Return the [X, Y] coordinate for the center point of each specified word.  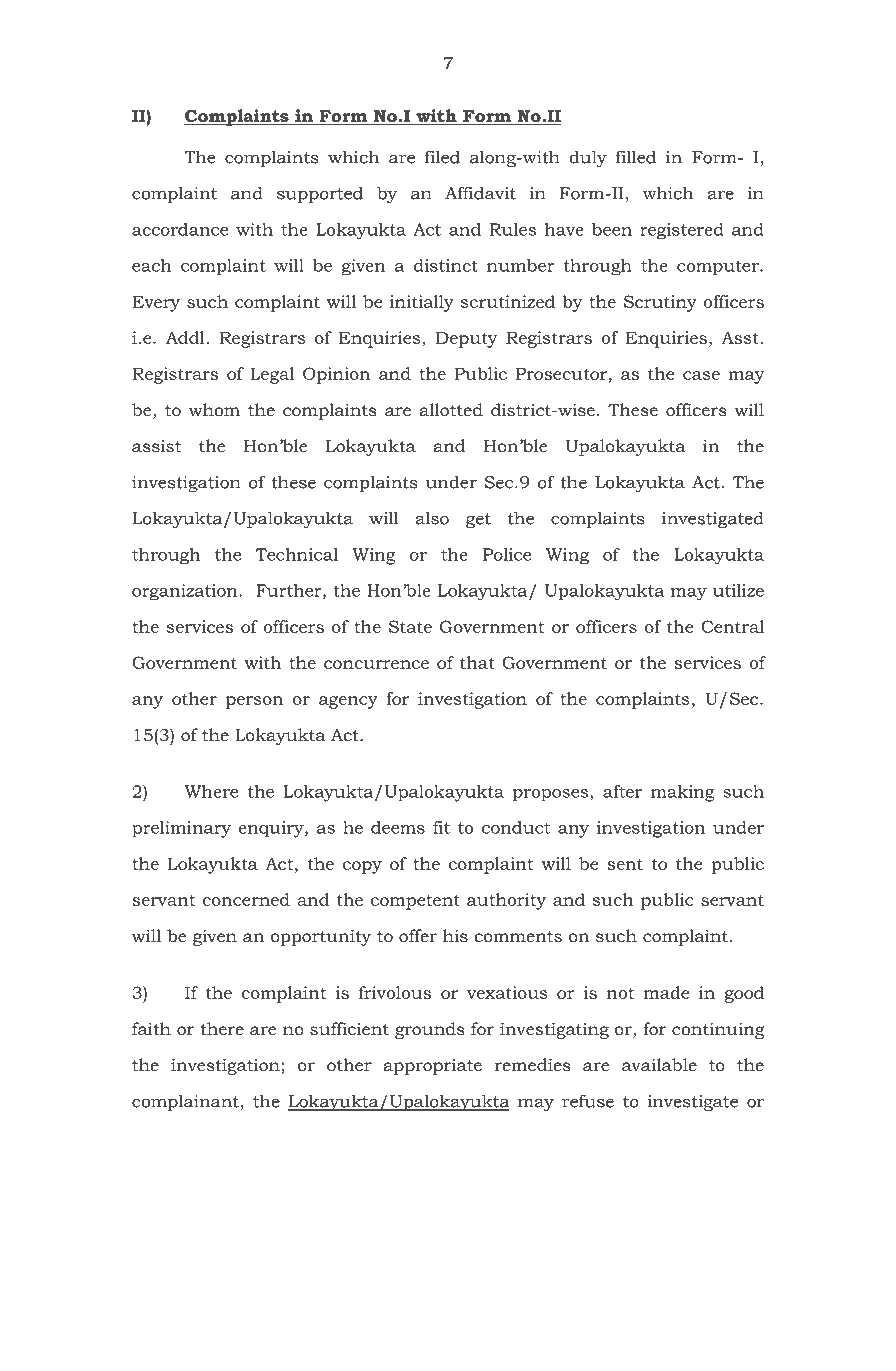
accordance [180, 229]
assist [156, 446]
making [683, 793]
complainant [186, 1102]
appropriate [432, 1067]
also [432, 518]
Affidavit [480, 193]
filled [636, 157]
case [701, 375]
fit [441, 827]
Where [211, 791]
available [659, 1064]
